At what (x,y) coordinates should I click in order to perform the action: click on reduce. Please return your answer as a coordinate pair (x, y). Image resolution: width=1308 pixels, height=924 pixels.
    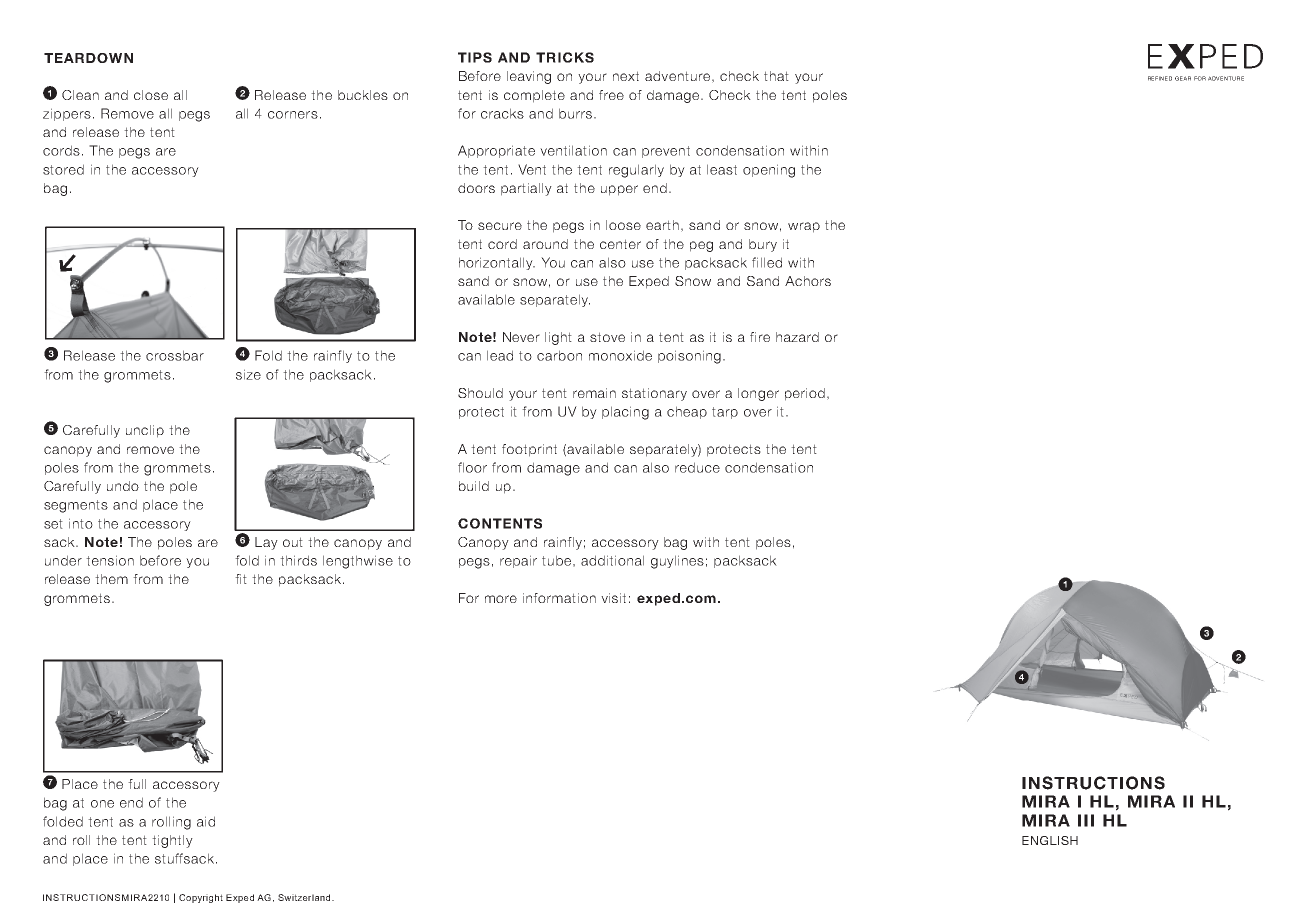
    Looking at the image, I should click on (697, 467).
